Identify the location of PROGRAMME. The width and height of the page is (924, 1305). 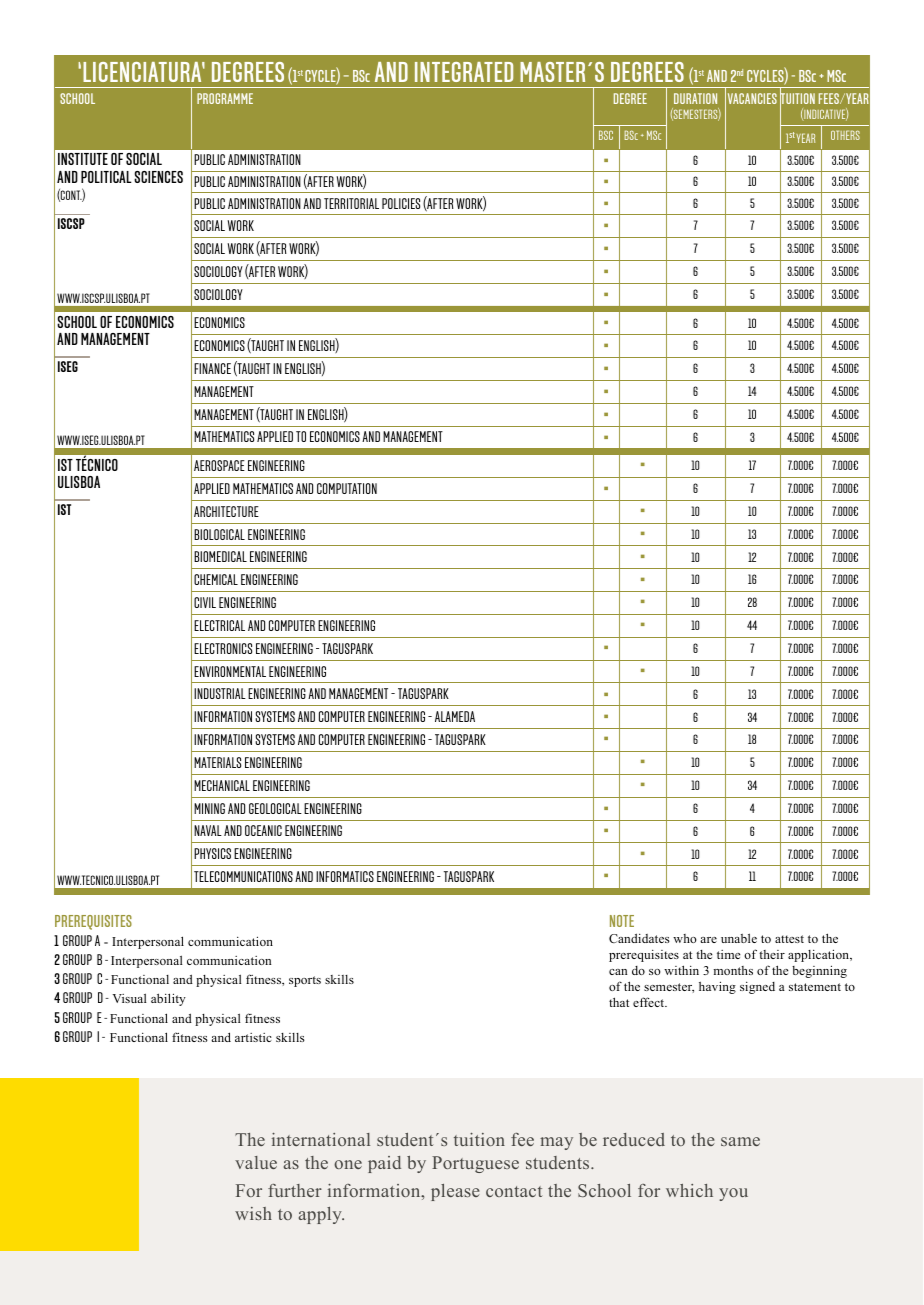
(225, 98).
